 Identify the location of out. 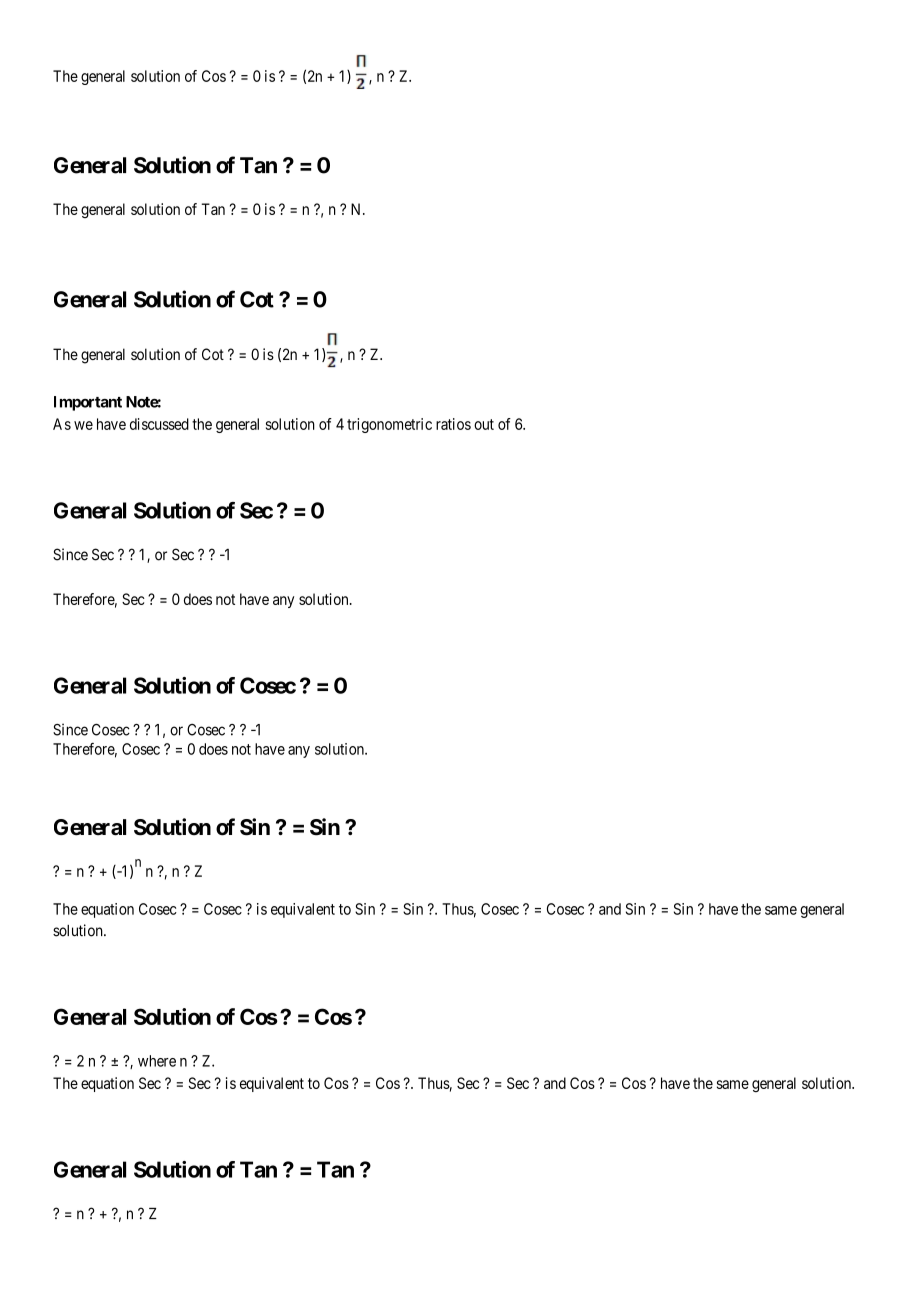
(484, 424).
